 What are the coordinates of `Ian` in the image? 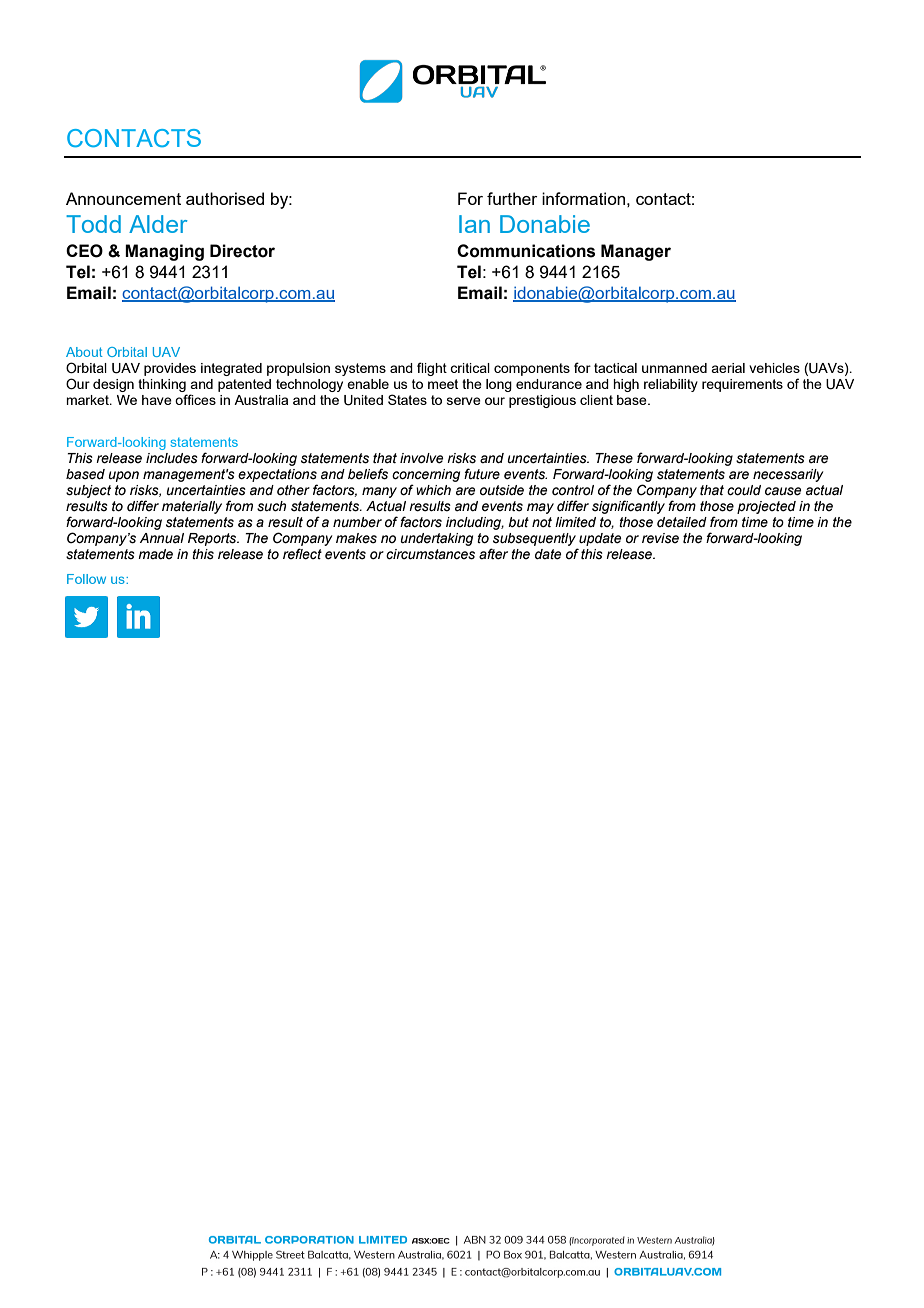 It's located at (474, 224).
